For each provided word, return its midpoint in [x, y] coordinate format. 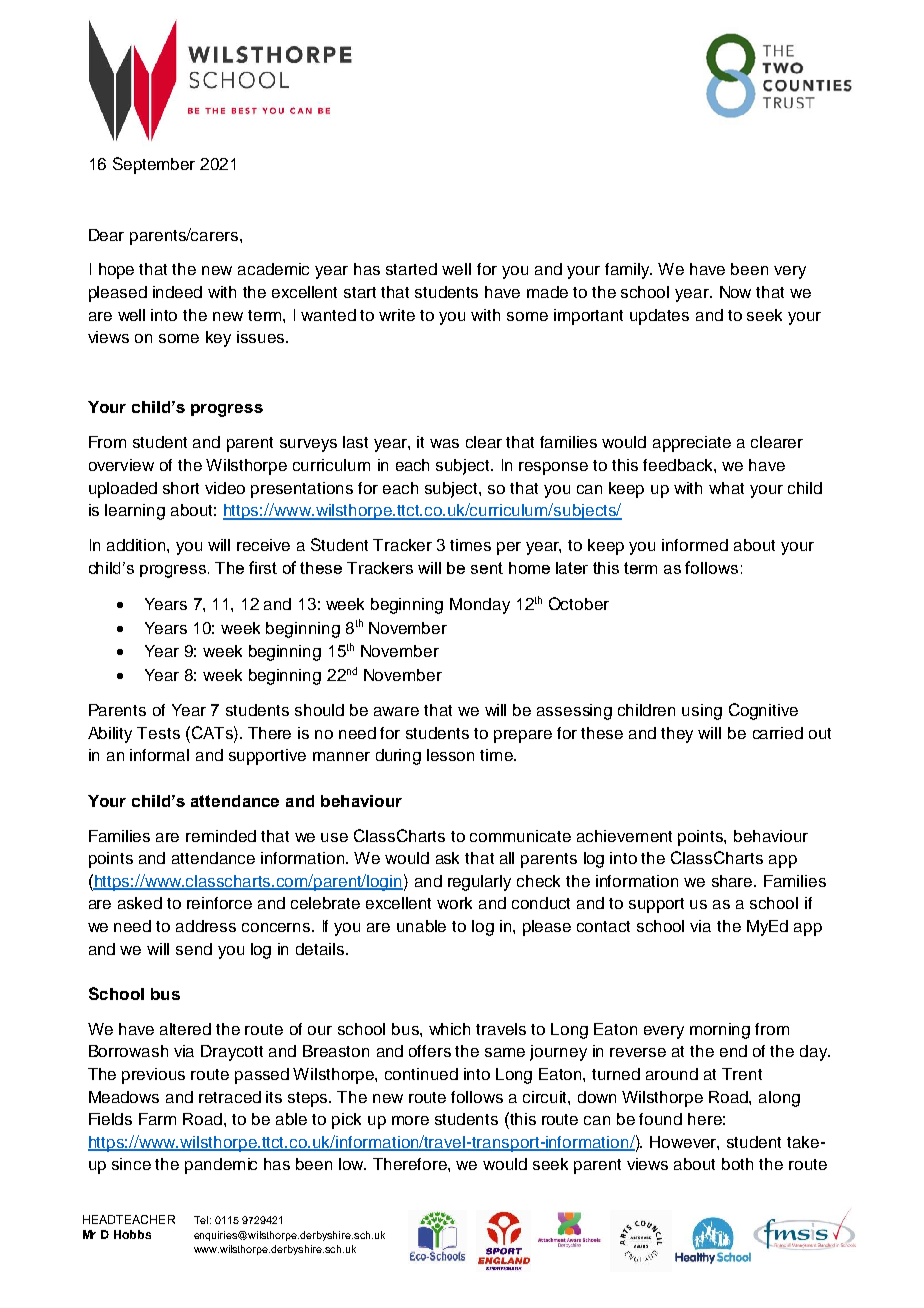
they [677, 735]
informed [695, 545]
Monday [480, 606]
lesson [450, 755]
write [397, 315]
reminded [221, 836]
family [628, 271]
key [218, 339]
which [449, 1029]
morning [720, 1031]
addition [137, 545]
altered [185, 1029]
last [355, 442]
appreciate [692, 444]
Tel [201, 1220]
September [154, 165]
